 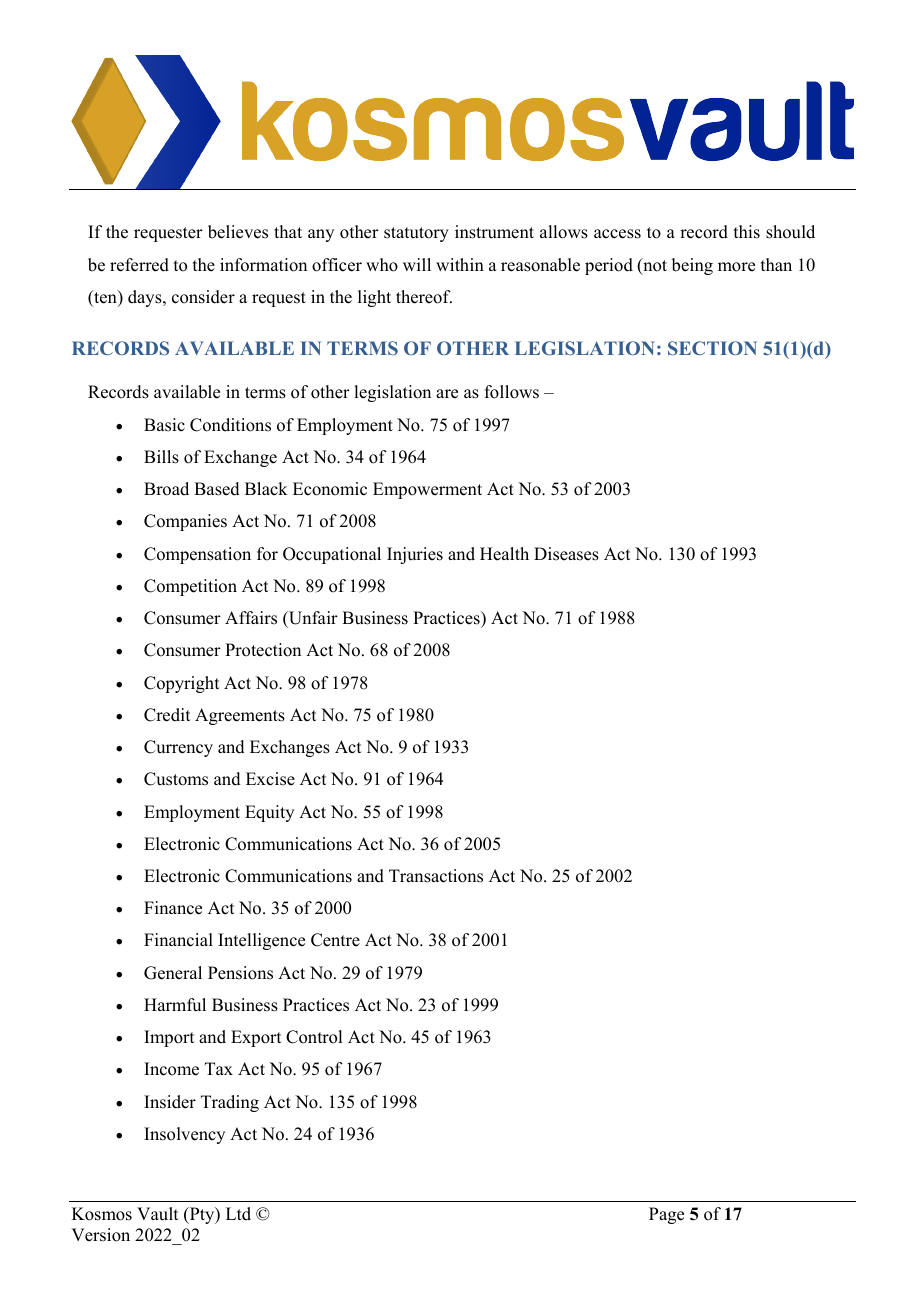 What do you see at coordinates (692, 266) in the screenshot?
I see `being` at bounding box center [692, 266].
